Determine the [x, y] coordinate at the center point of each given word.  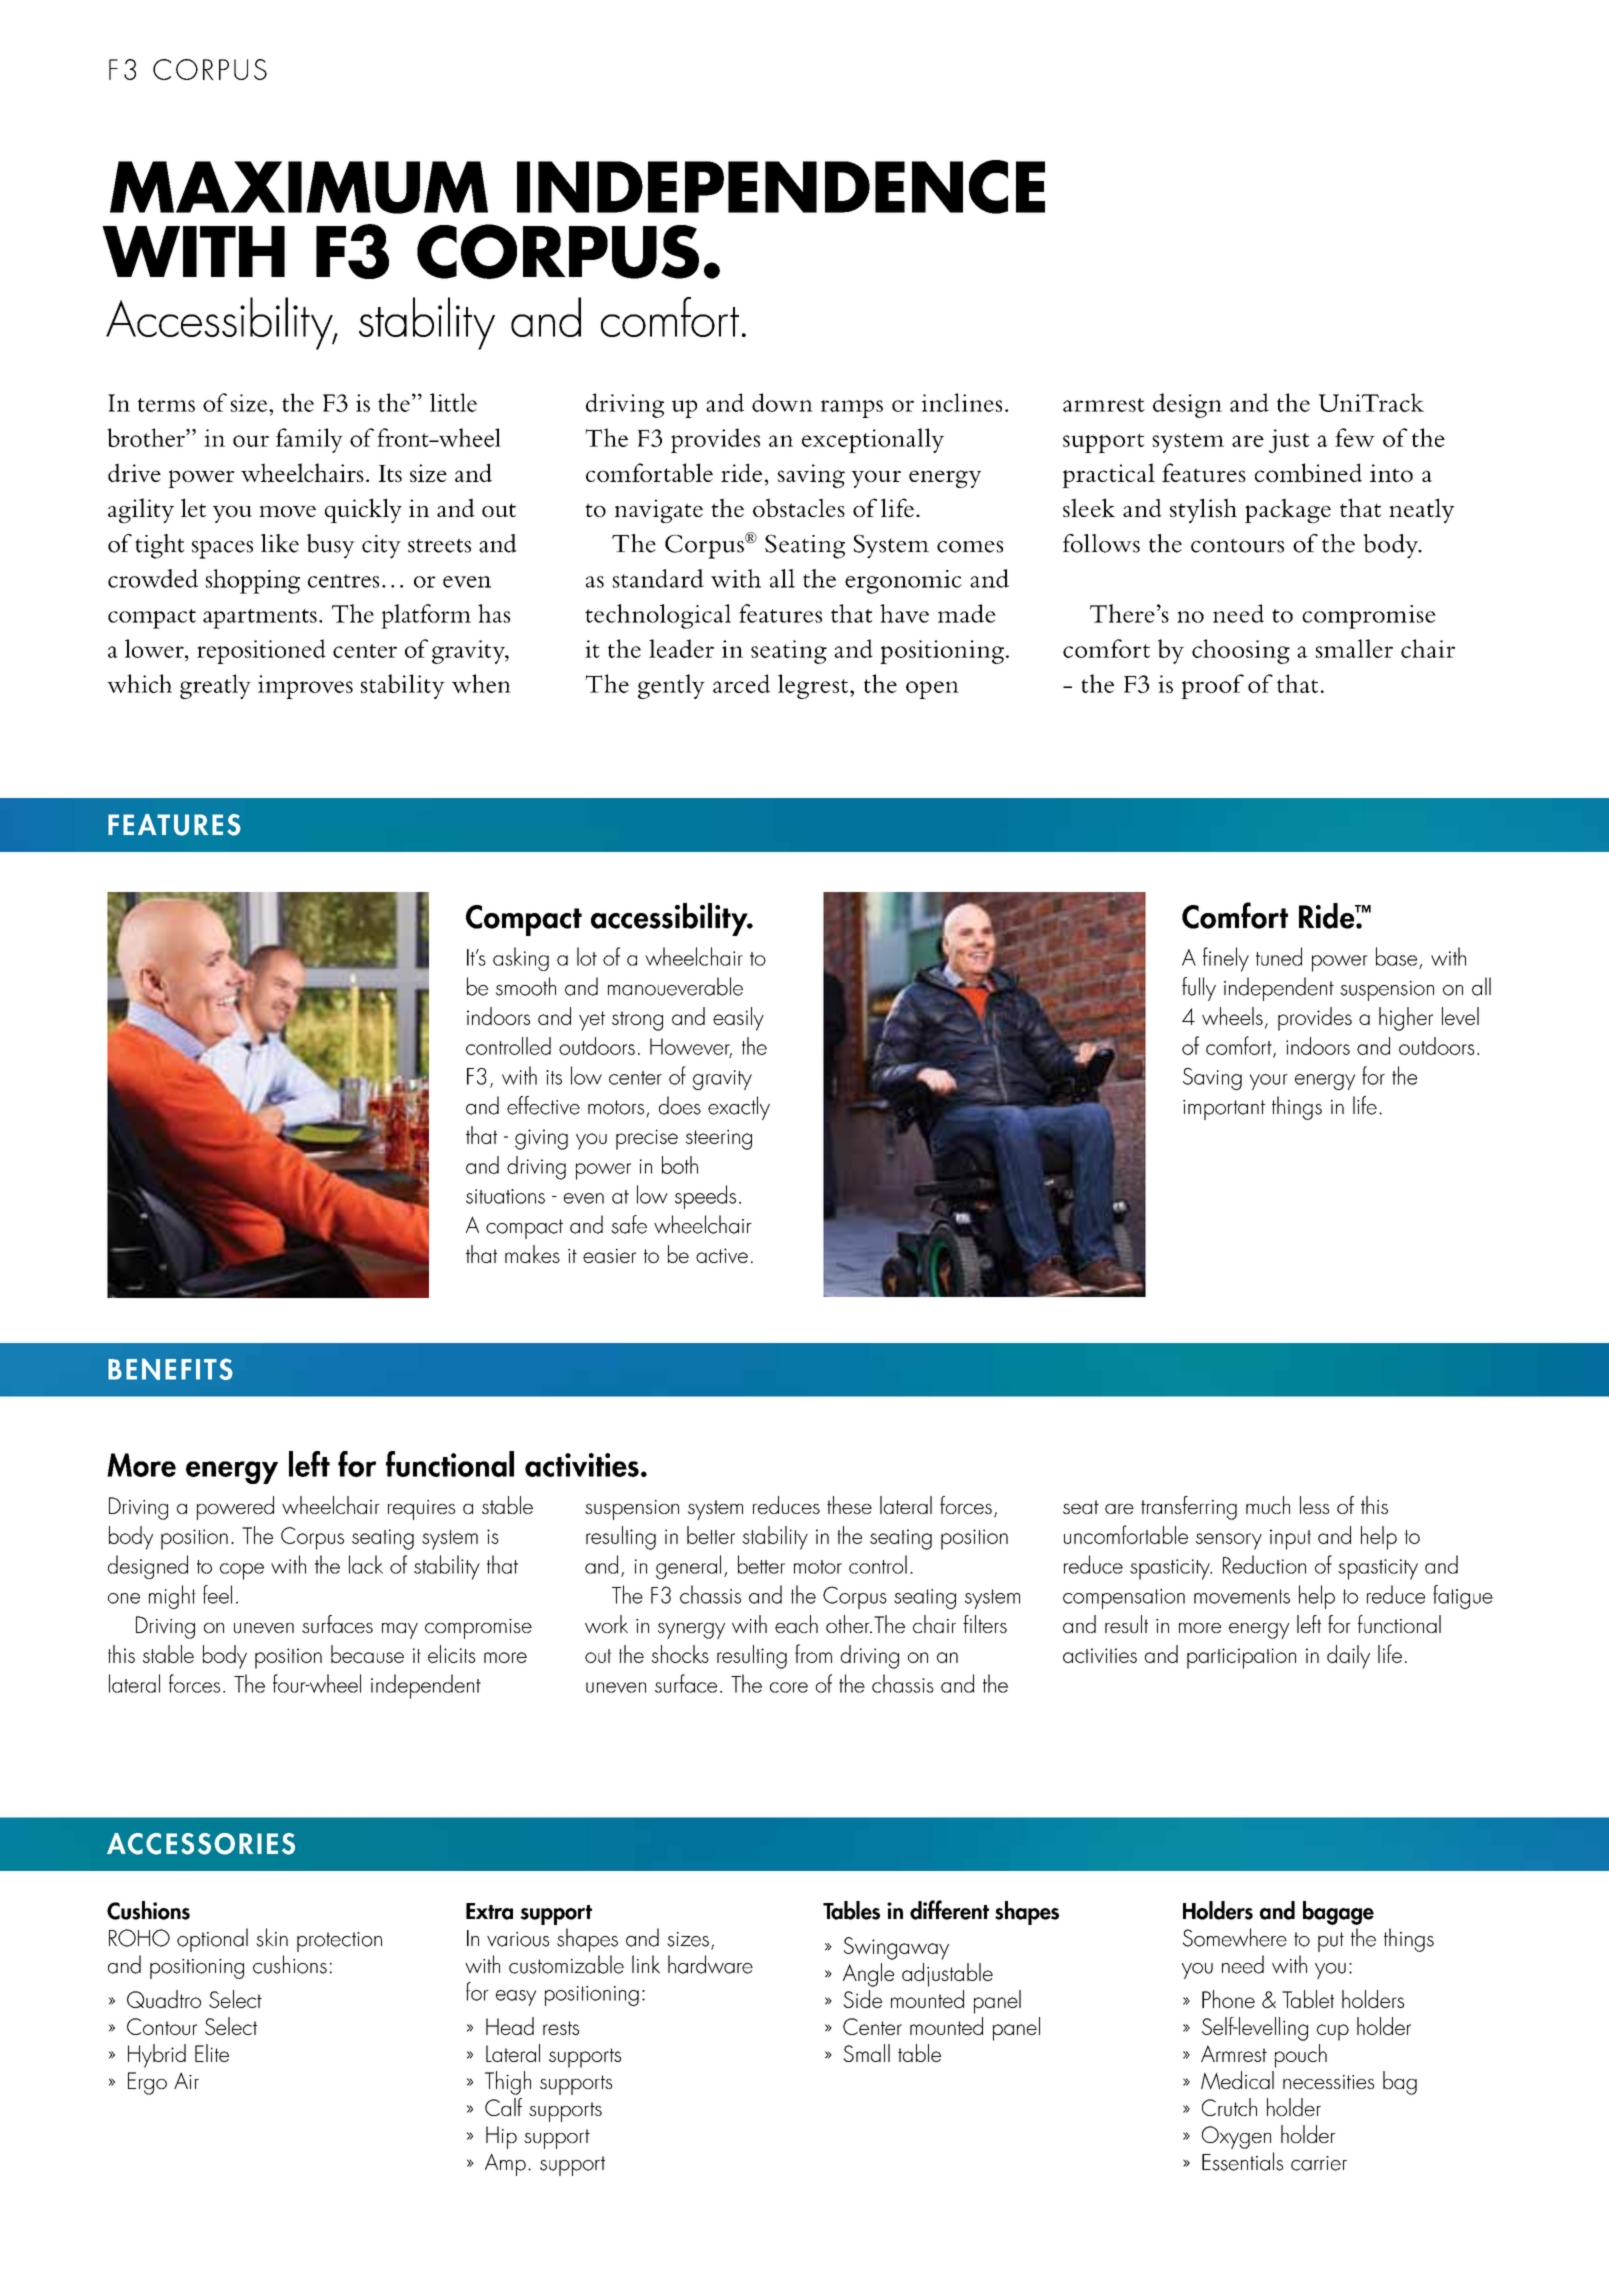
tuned [1279, 956]
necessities [1328, 2082]
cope [242, 1571]
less [1314, 1505]
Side [862, 1999]
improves [305, 687]
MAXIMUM [299, 187]
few [1355, 437]
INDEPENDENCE [781, 187]
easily [738, 1019]
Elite [212, 2053]
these [849, 1505]
